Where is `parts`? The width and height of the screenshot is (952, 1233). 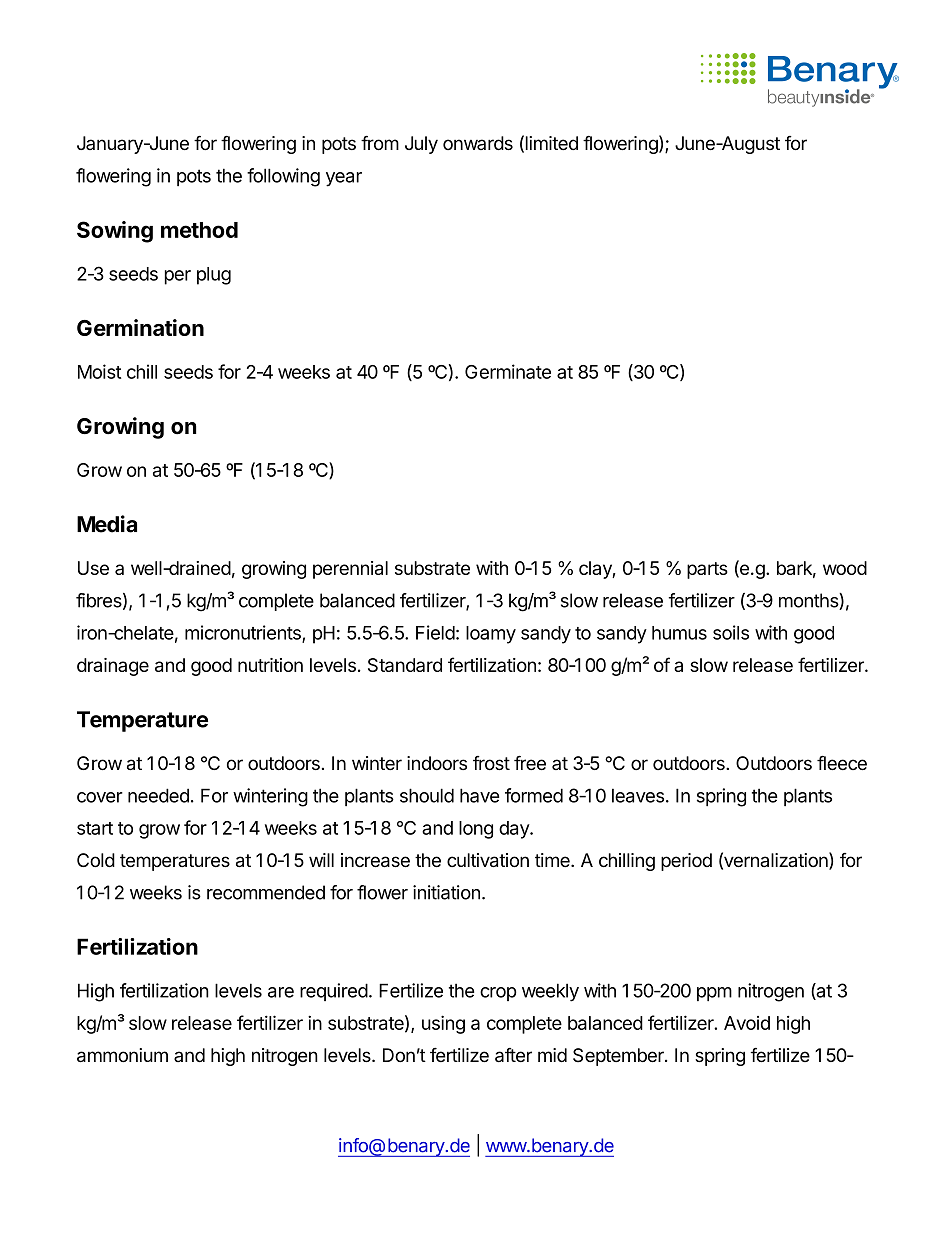 parts is located at coordinates (707, 570).
